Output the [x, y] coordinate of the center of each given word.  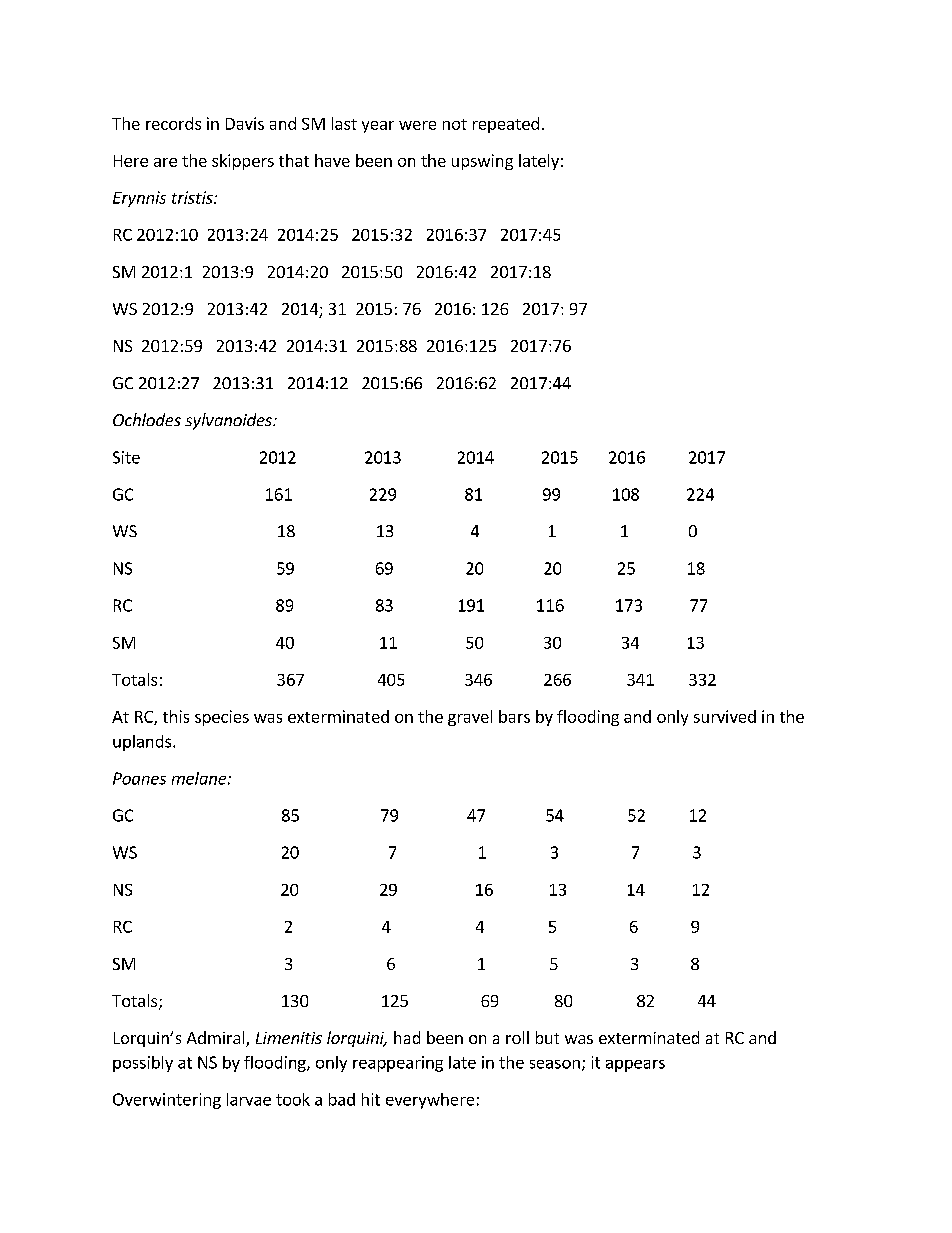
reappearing [398, 1064]
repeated [506, 125]
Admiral [217, 1039]
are [165, 162]
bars [514, 716]
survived [725, 716]
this [176, 716]
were [417, 125]
